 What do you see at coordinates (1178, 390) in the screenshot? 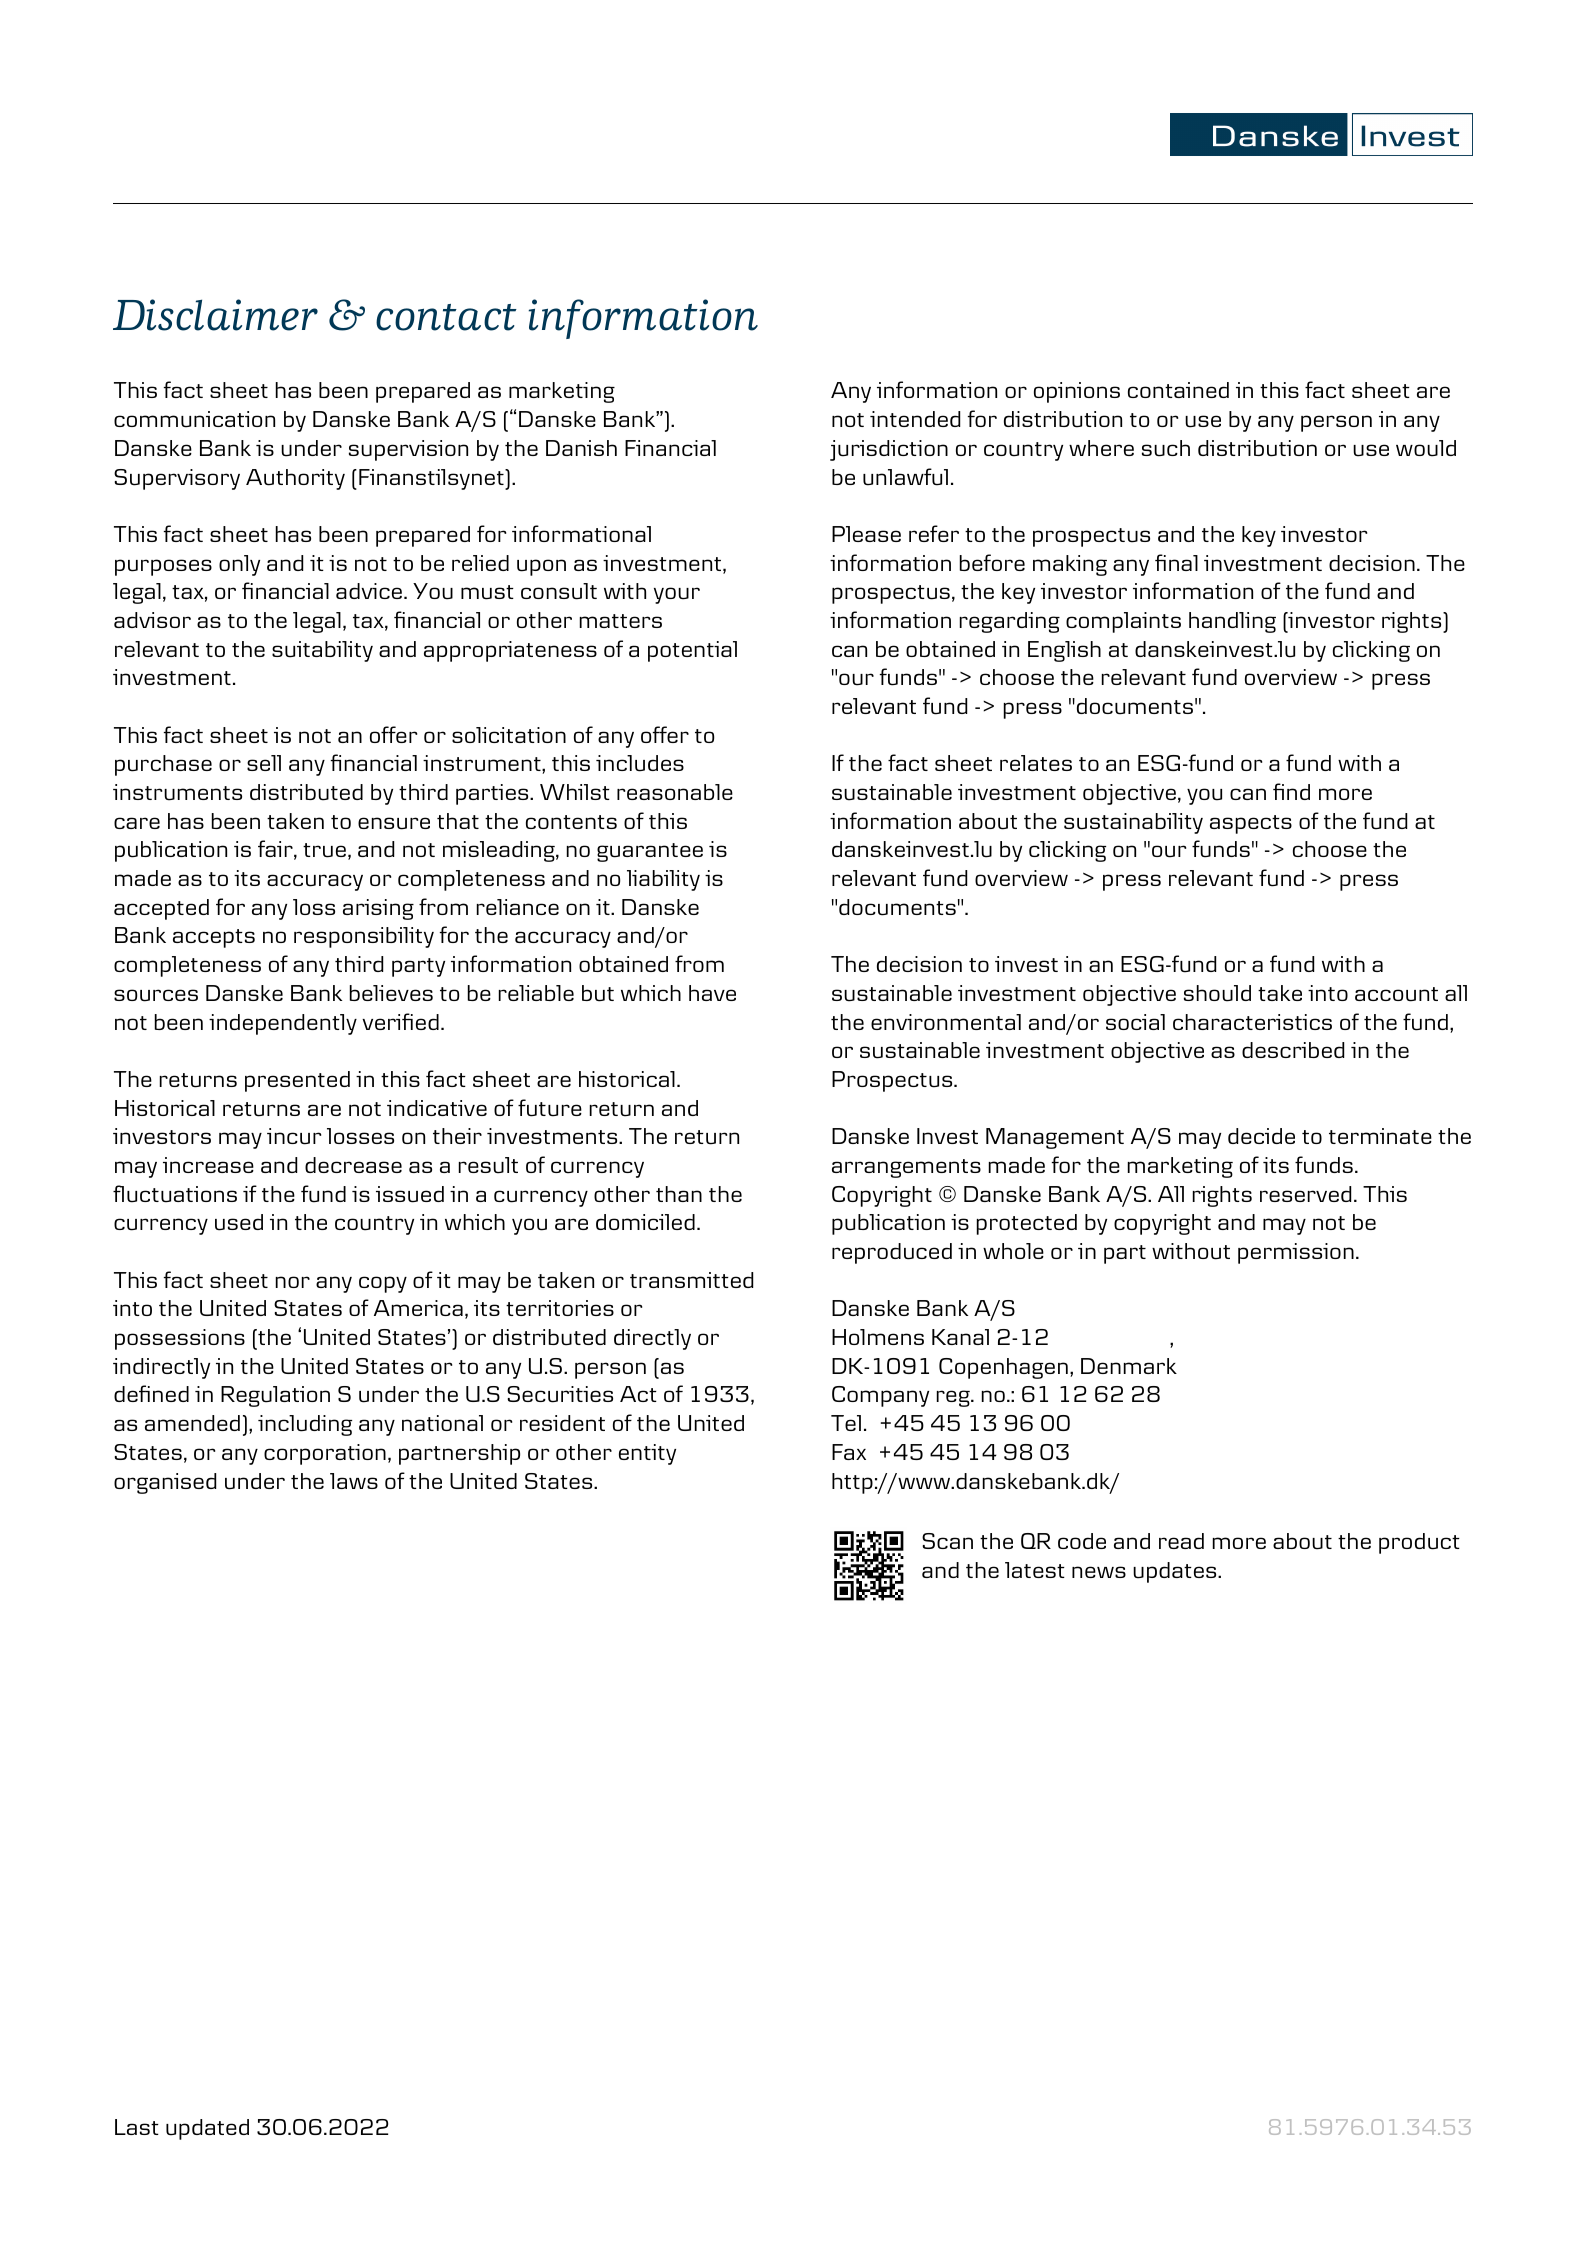
I see `contained` at bounding box center [1178, 390].
